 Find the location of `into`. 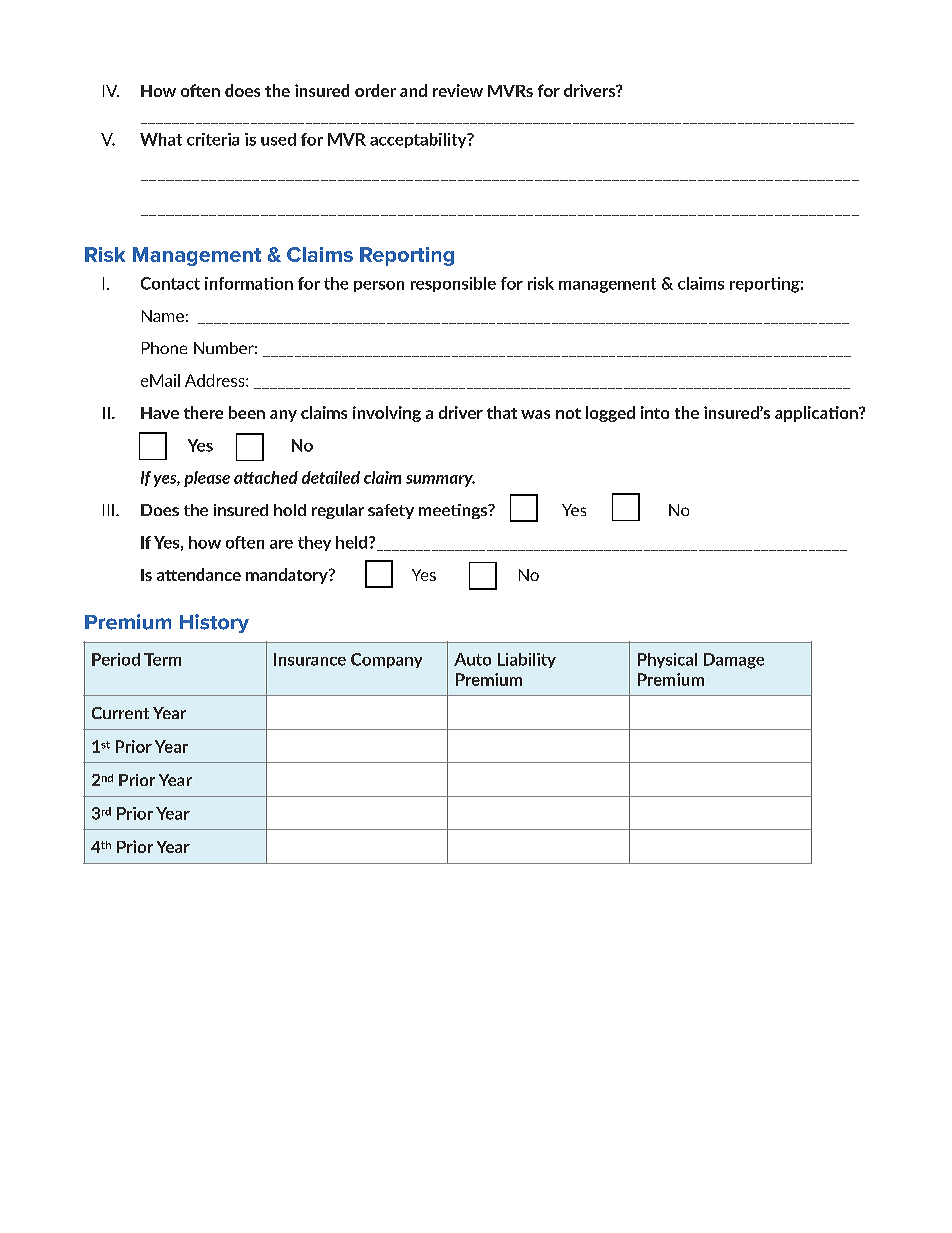

into is located at coordinates (655, 412).
